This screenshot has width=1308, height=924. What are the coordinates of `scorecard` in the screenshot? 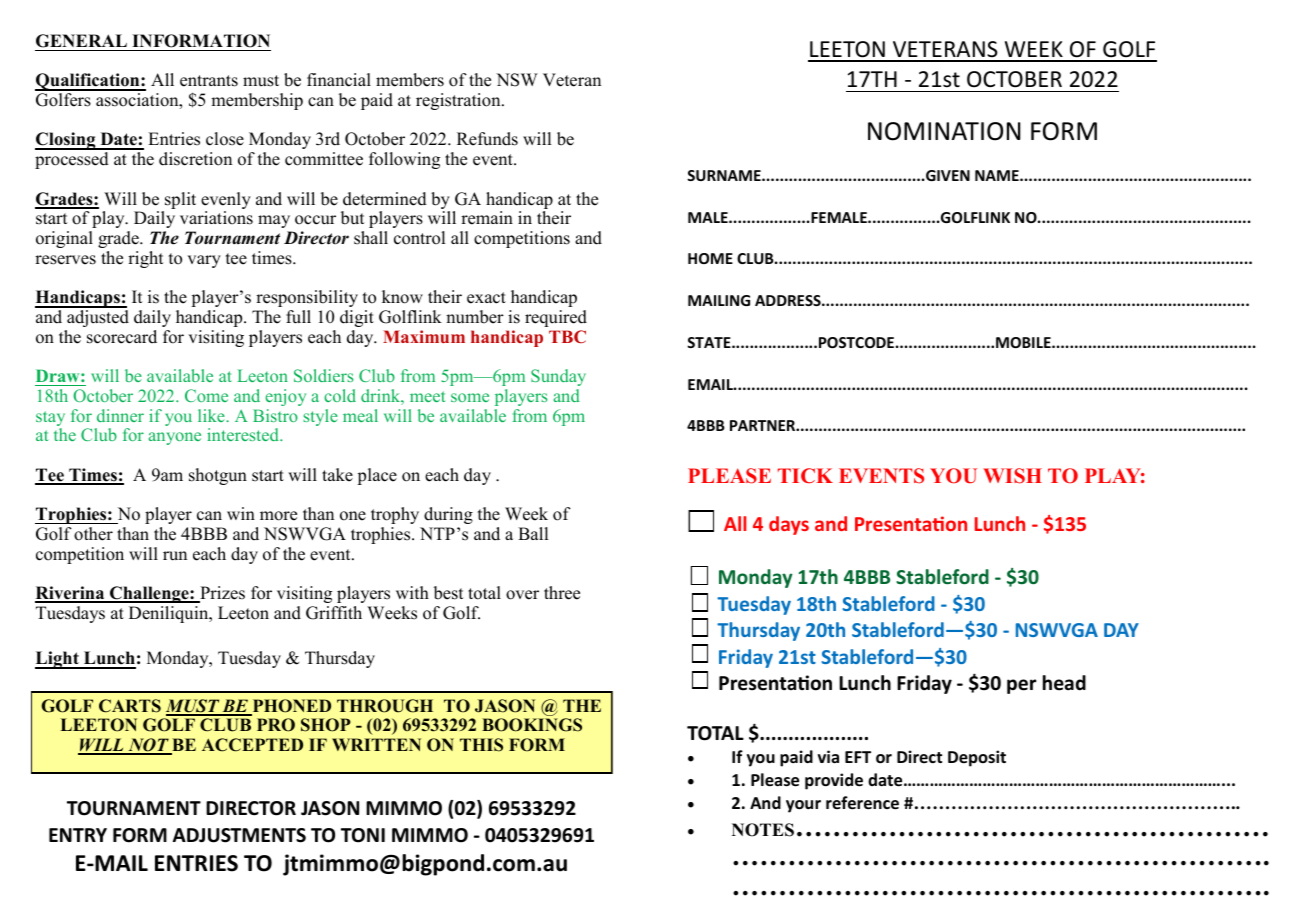 It's located at (122, 337).
